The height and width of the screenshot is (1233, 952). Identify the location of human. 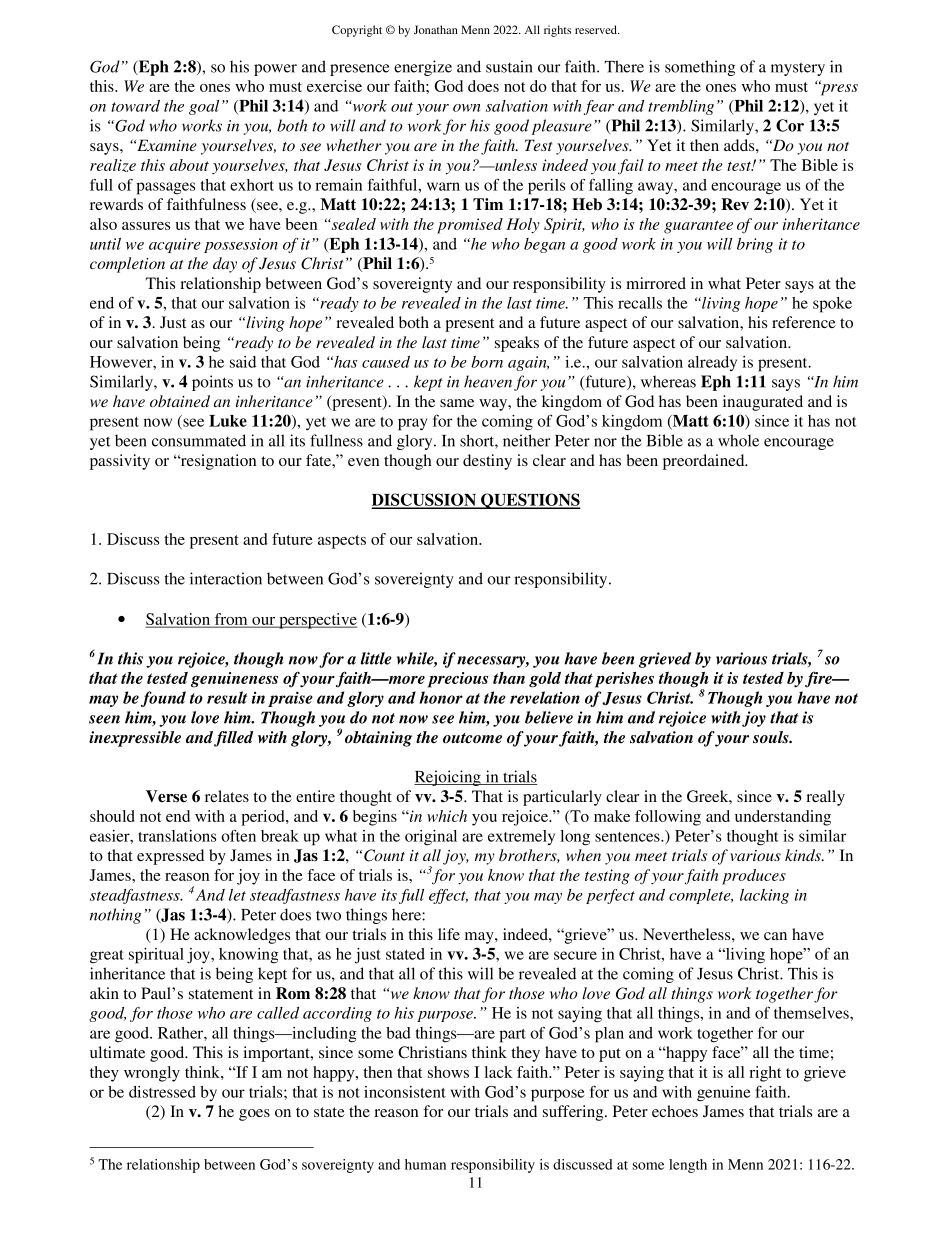
(425, 1164).
